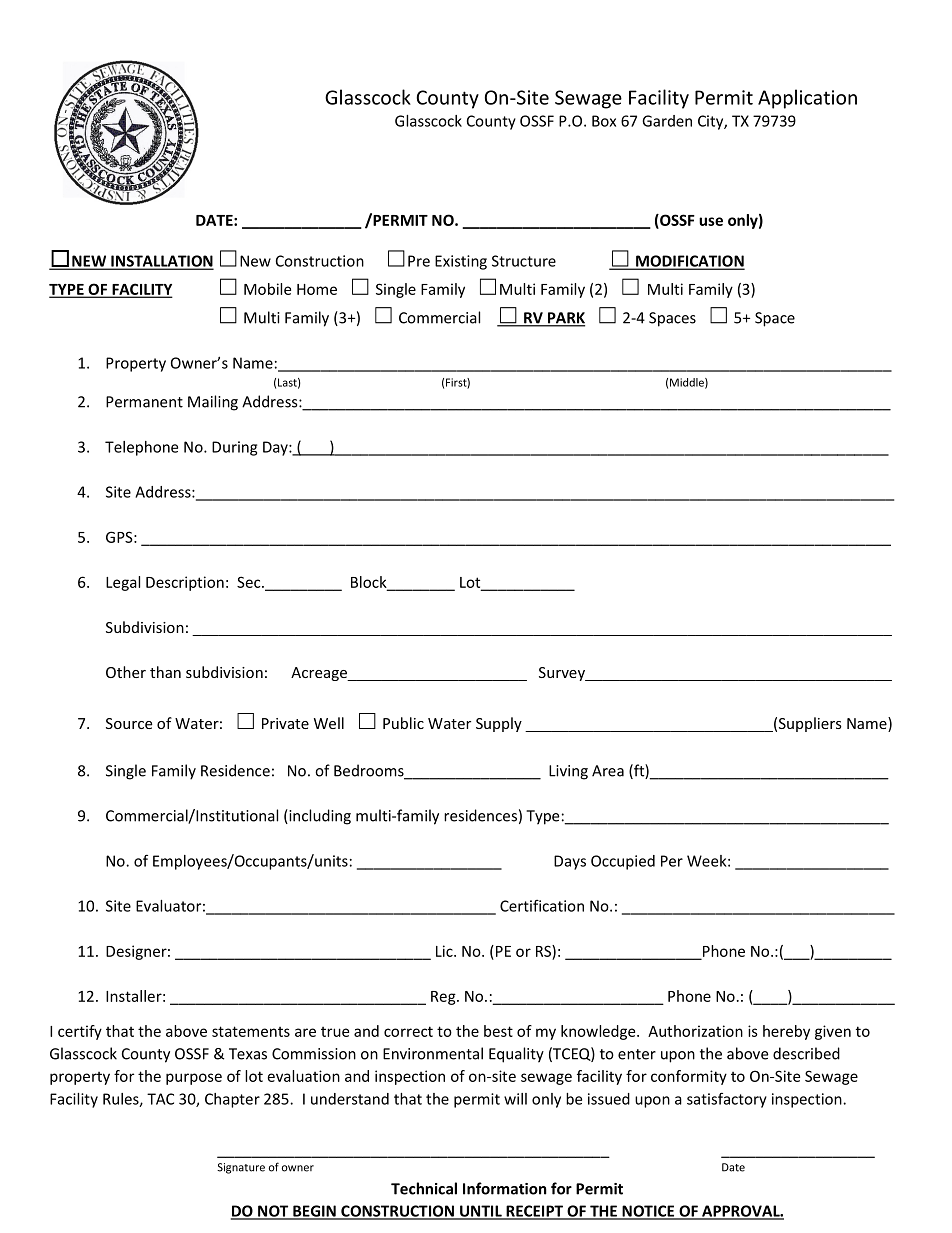 Image resolution: width=952 pixels, height=1233 pixels. I want to click on than, so click(165, 672).
